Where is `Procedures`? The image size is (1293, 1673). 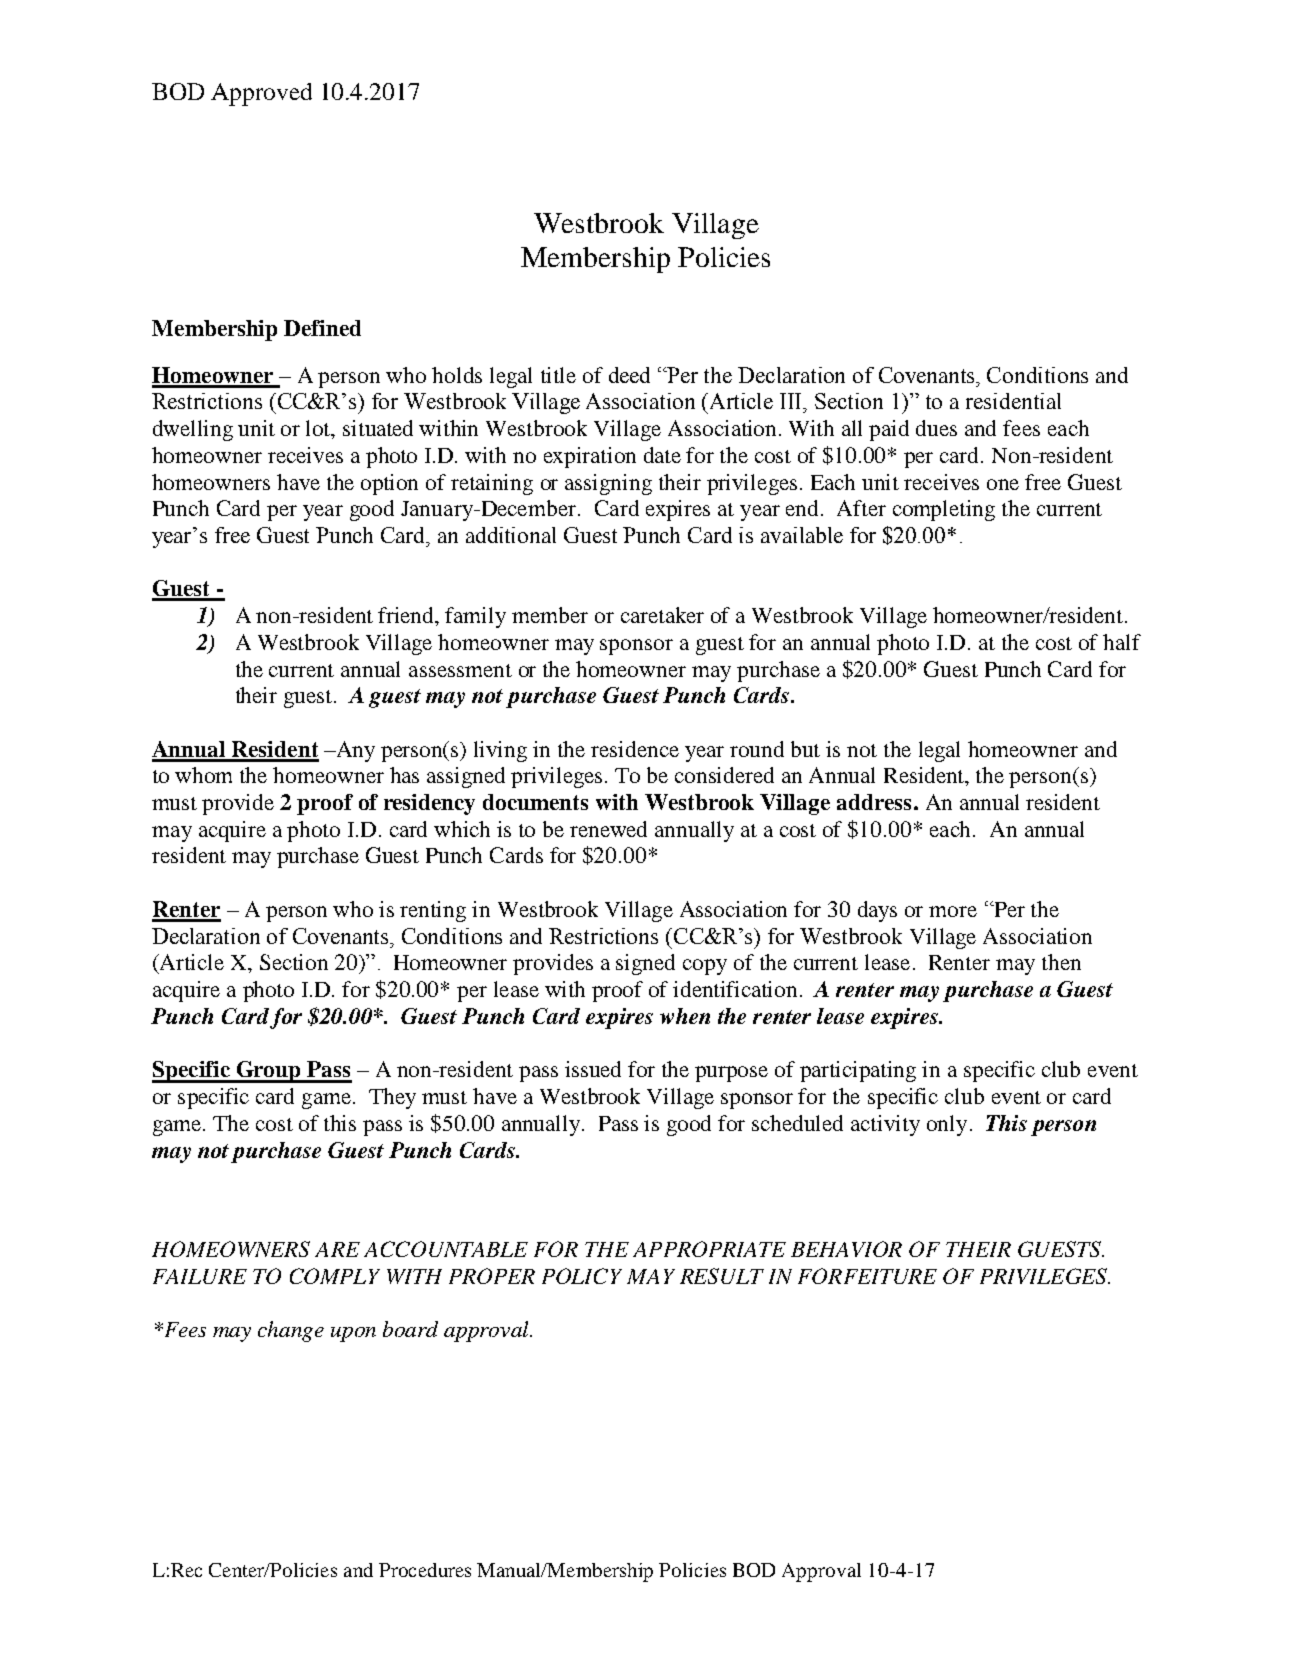 Procedures is located at coordinates (425, 1570).
